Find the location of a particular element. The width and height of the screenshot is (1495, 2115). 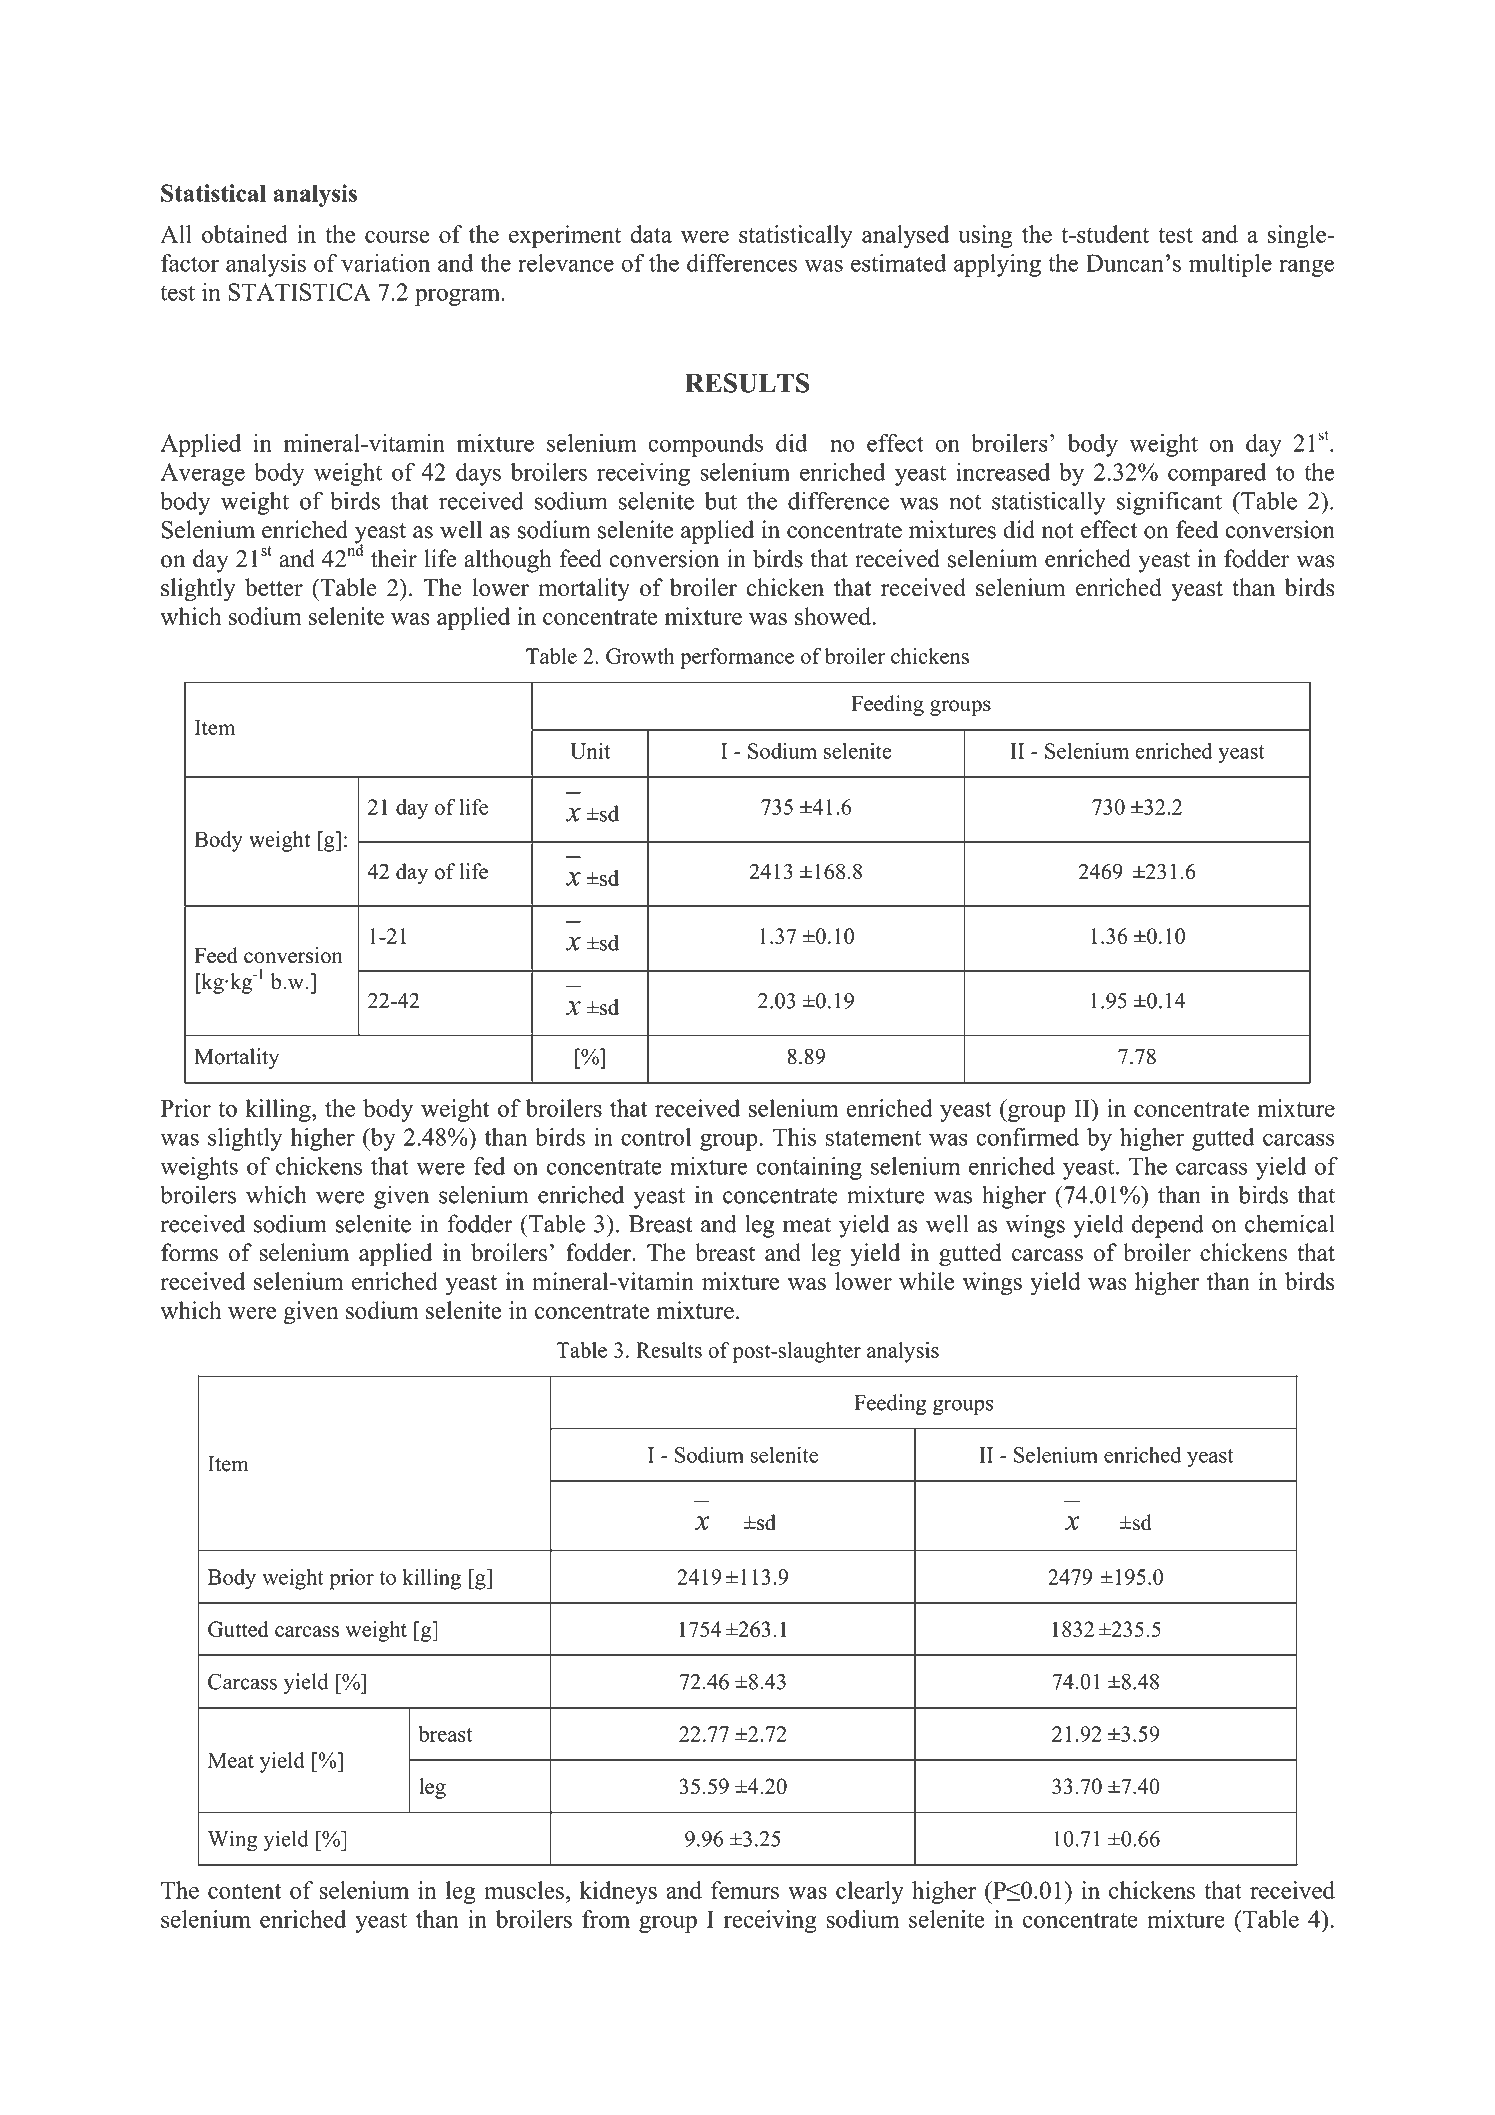

performance is located at coordinates (737, 658).
